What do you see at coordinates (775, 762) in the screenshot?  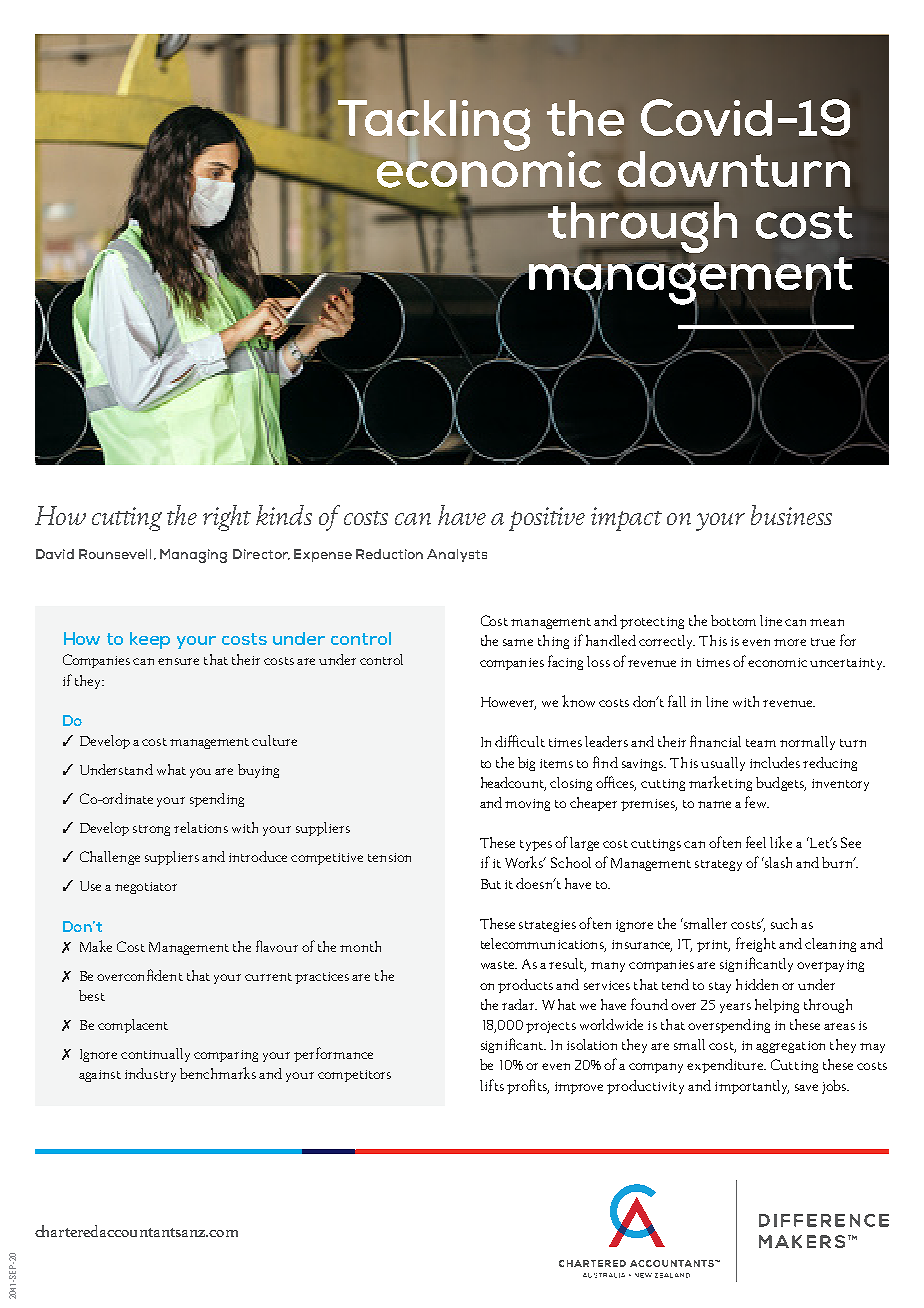 I see `includes` at bounding box center [775, 762].
